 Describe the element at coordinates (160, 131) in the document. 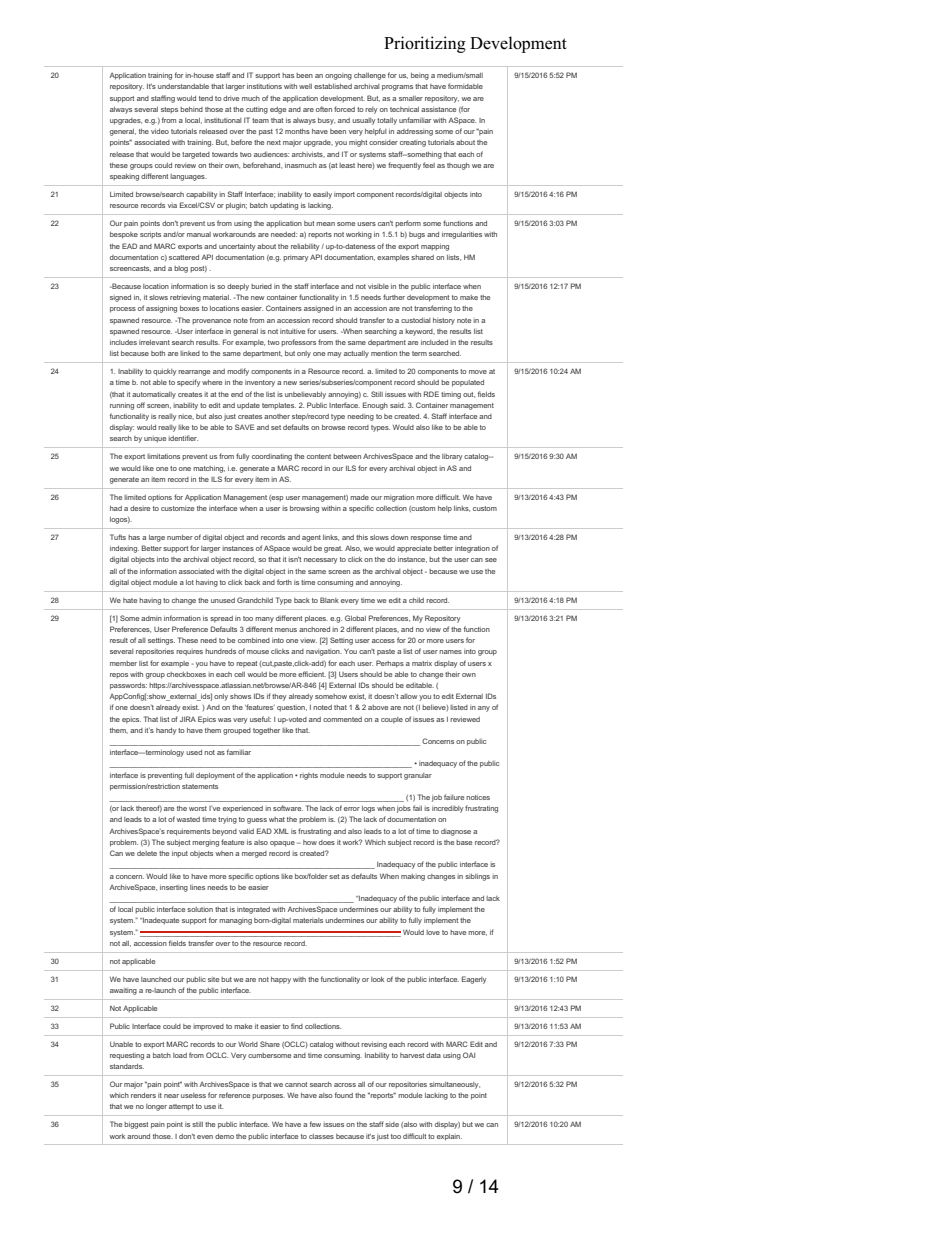

I see `video` at that location.
